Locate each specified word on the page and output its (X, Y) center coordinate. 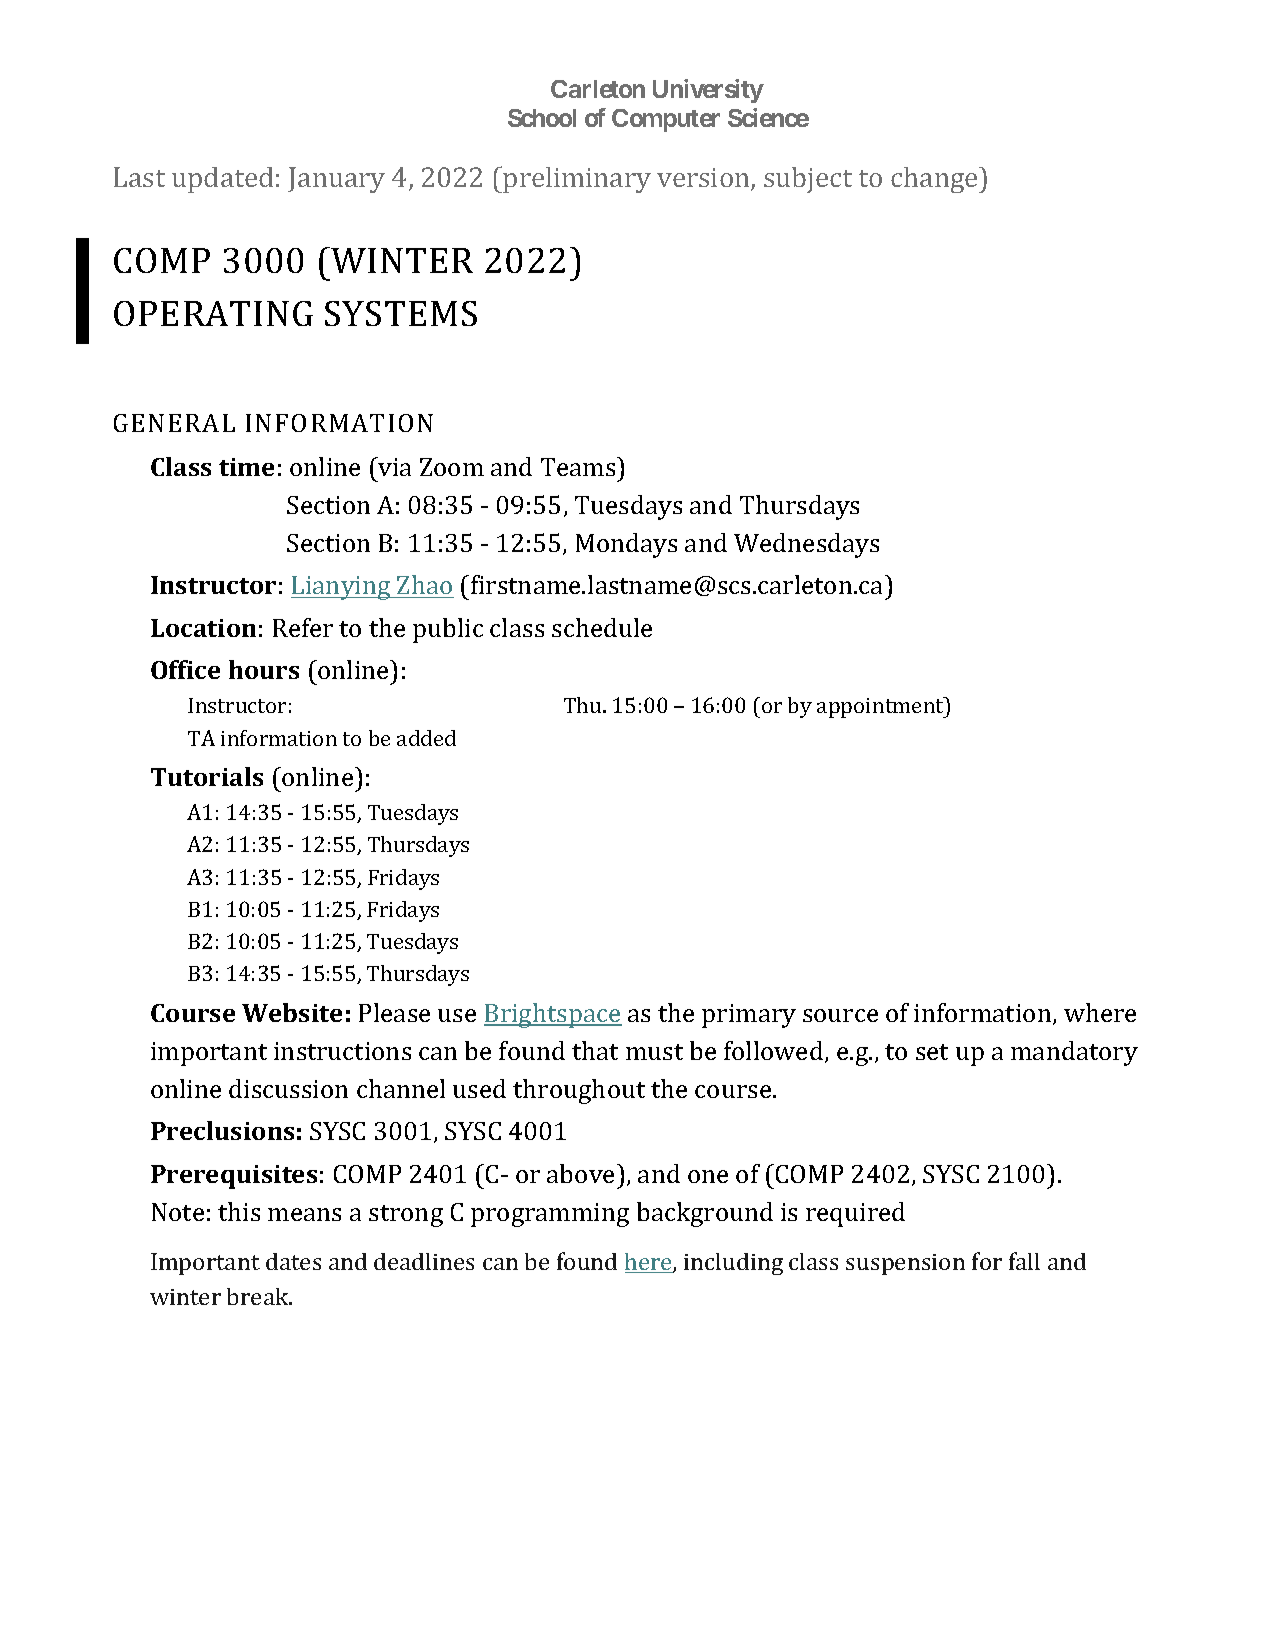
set (932, 1052)
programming (550, 1215)
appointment (881, 707)
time (246, 467)
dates (293, 1261)
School (542, 118)
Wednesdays (806, 545)
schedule (602, 627)
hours (264, 669)
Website (292, 1012)
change (935, 180)
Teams (579, 466)
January (336, 180)
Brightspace (553, 1015)
